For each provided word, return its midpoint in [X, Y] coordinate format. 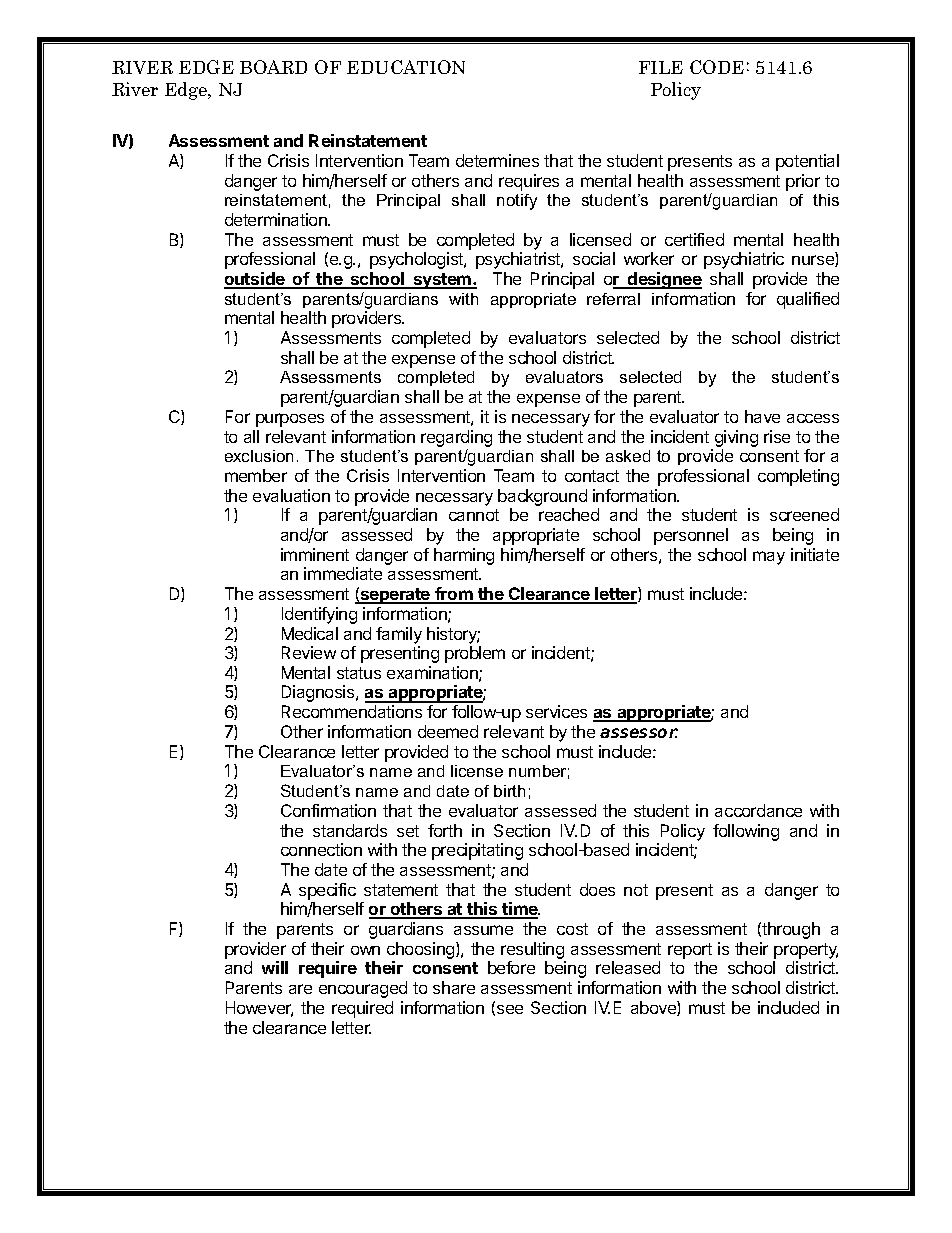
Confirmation [328, 810]
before [511, 967]
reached [569, 514]
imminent [315, 554]
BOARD [273, 67]
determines [497, 160]
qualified [808, 300]
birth [509, 791]
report [690, 951]
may [769, 558]
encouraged [363, 989]
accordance [758, 810]
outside [255, 280]
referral [613, 299]
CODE [717, 67]
